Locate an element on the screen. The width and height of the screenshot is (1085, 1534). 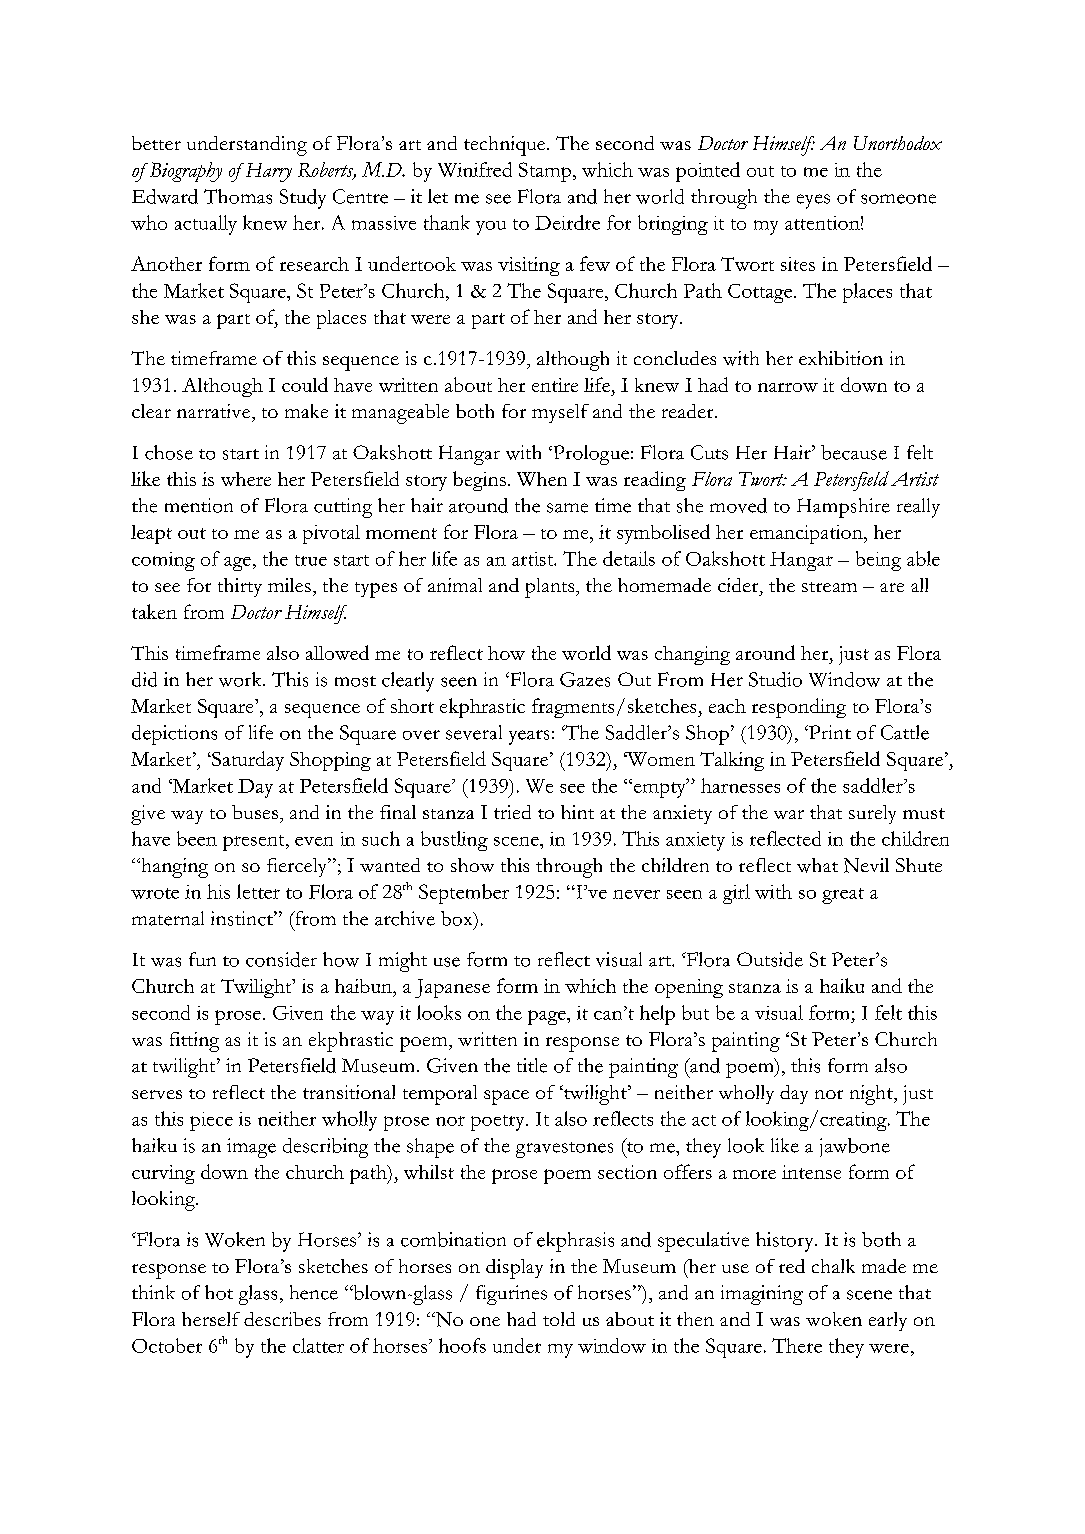
Saturday is located at coordinates (247, 761).
